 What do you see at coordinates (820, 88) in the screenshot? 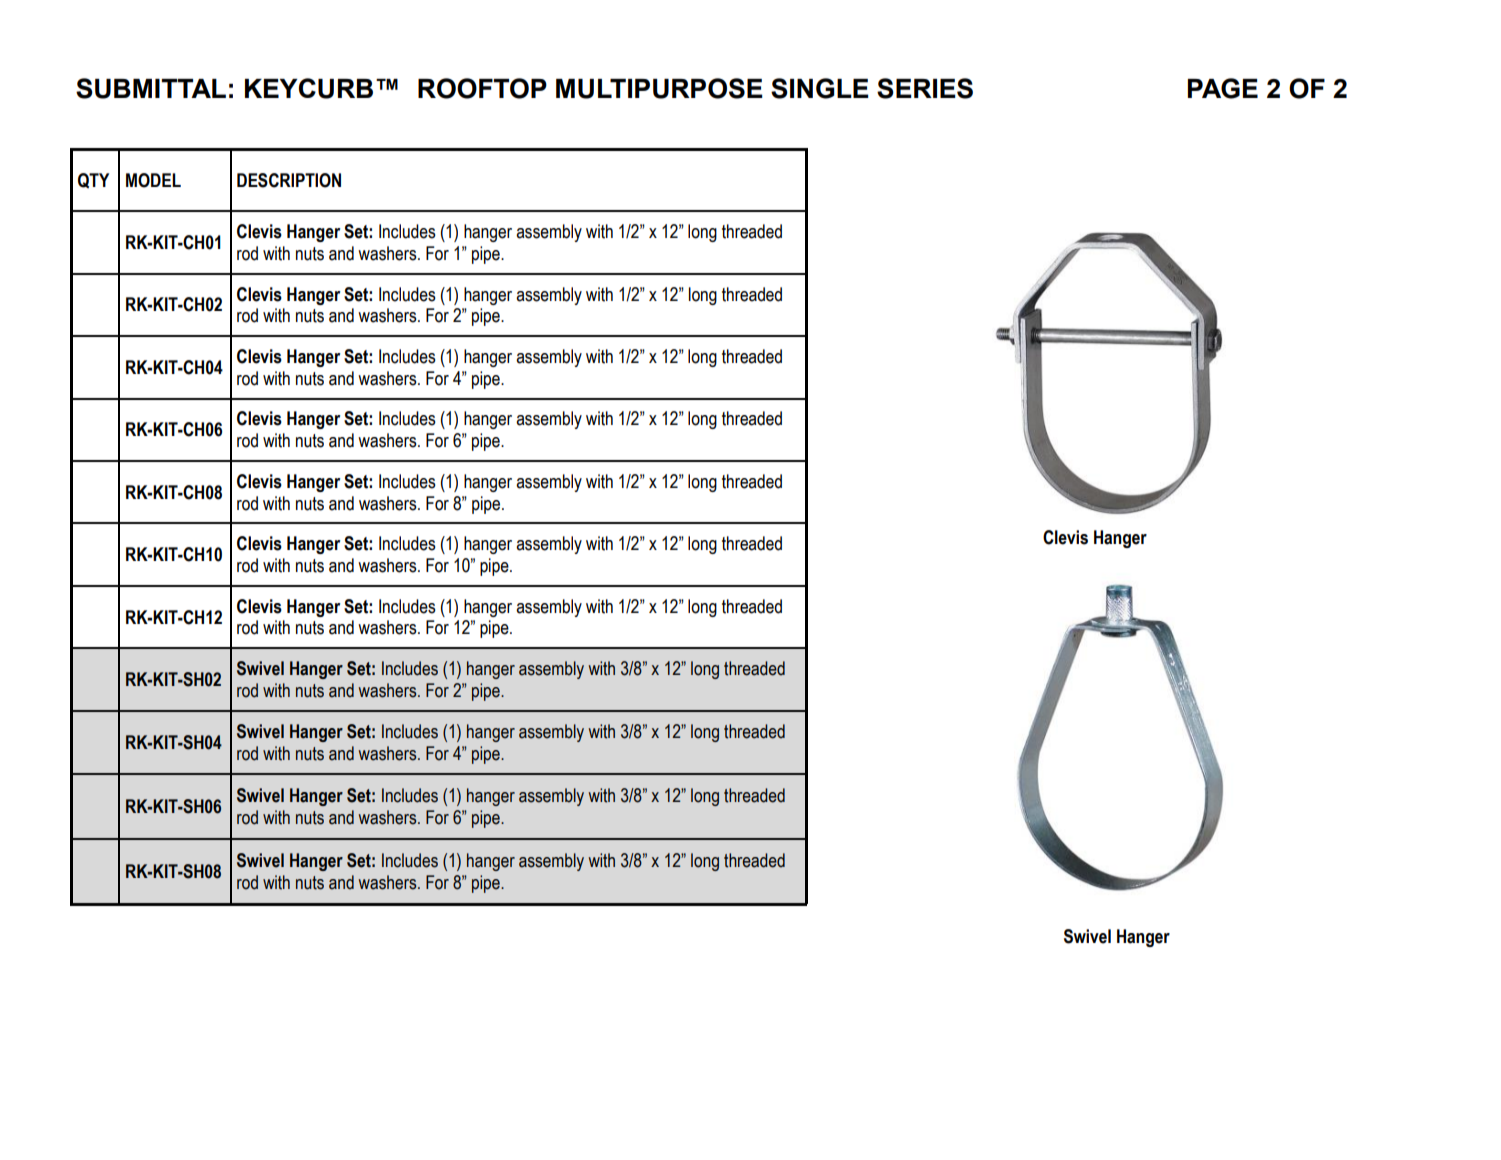
I see `SINGLE` at bounding box center [820, 88].
